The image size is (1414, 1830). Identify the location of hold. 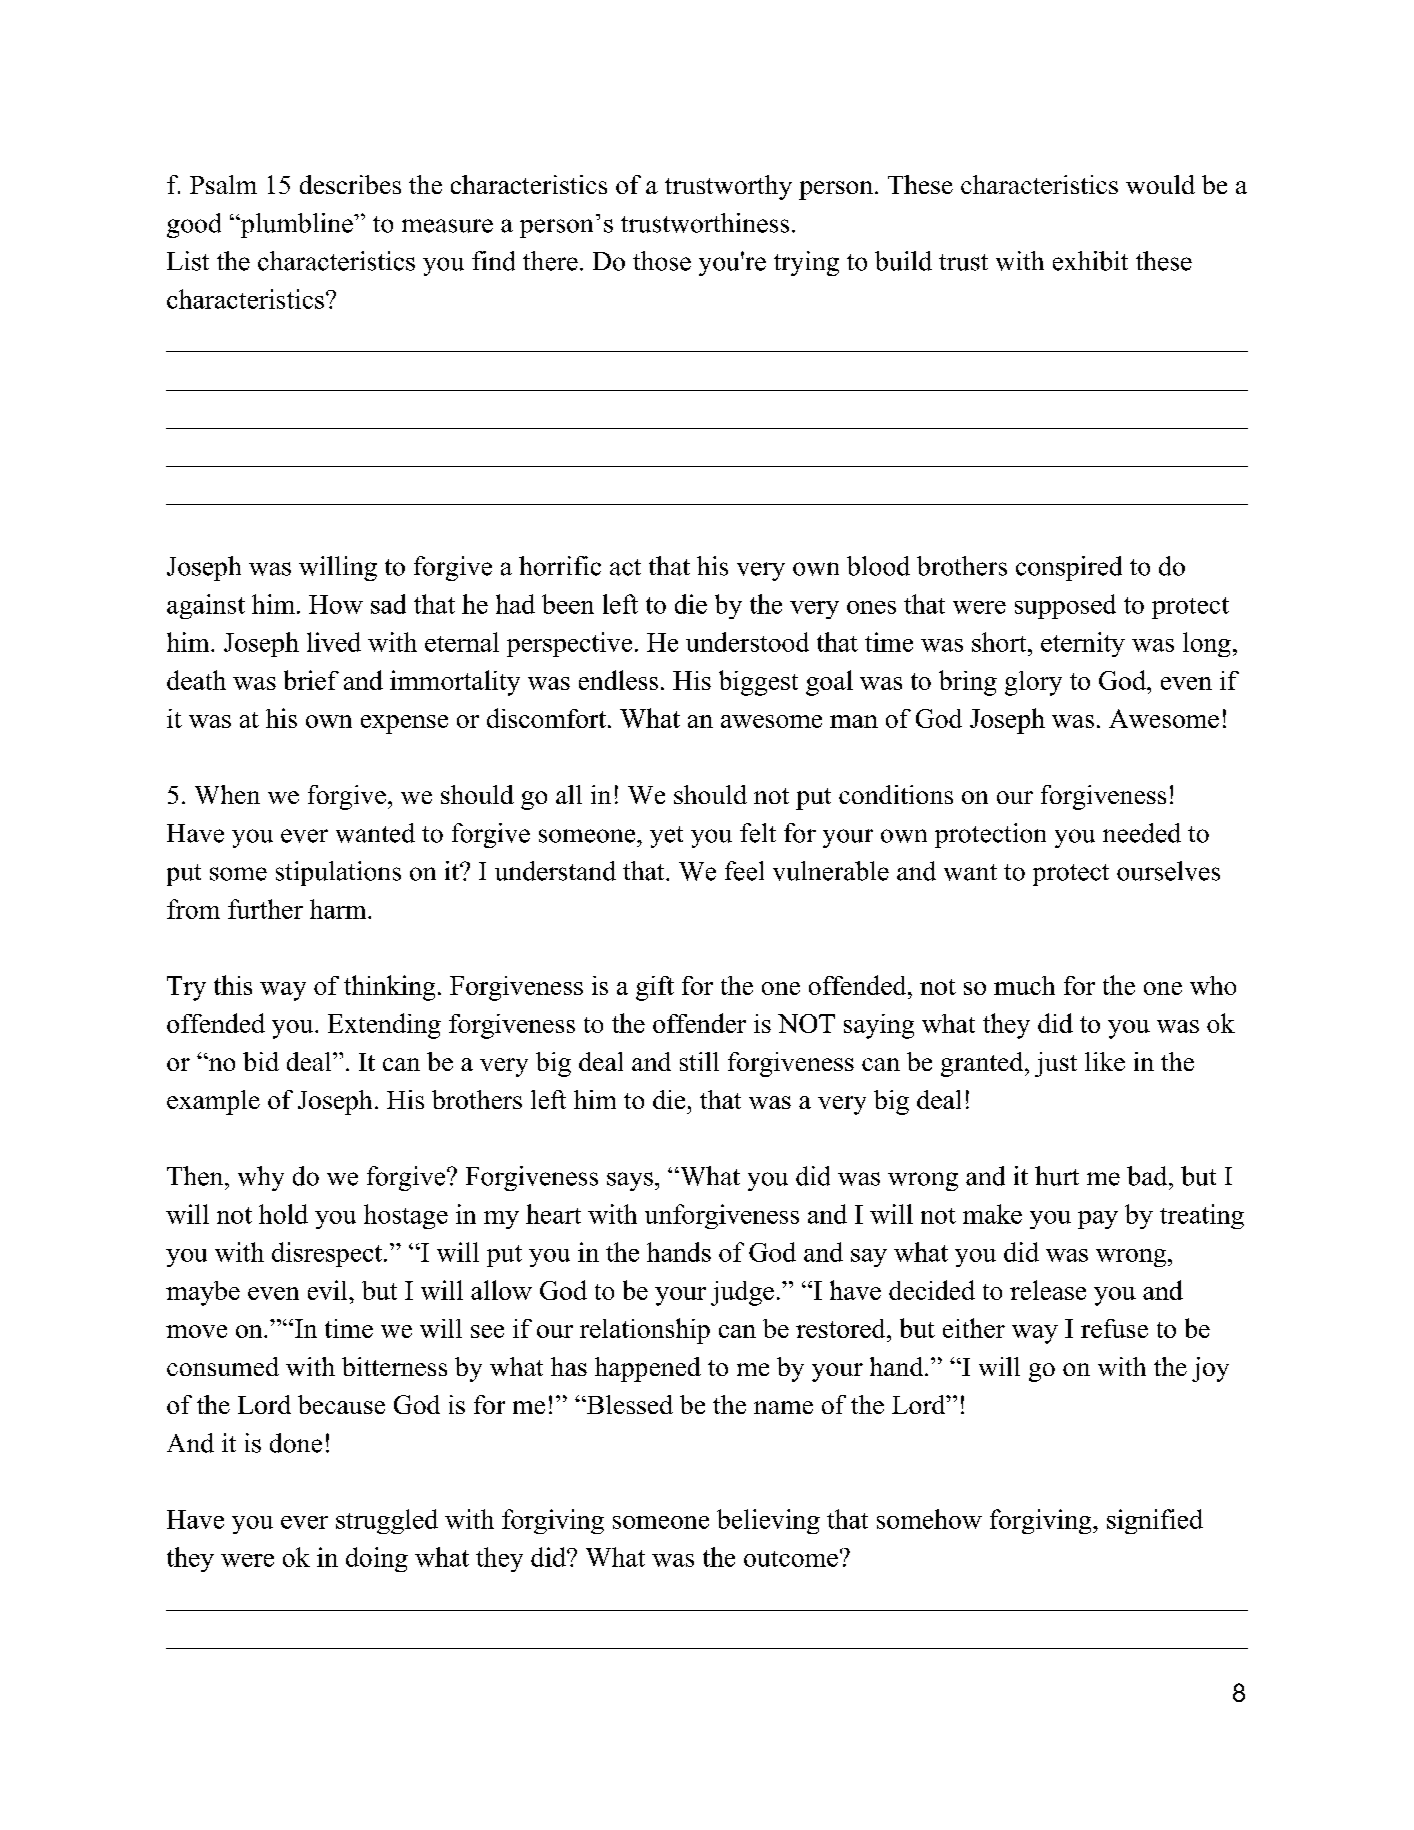
(283, 1214).
